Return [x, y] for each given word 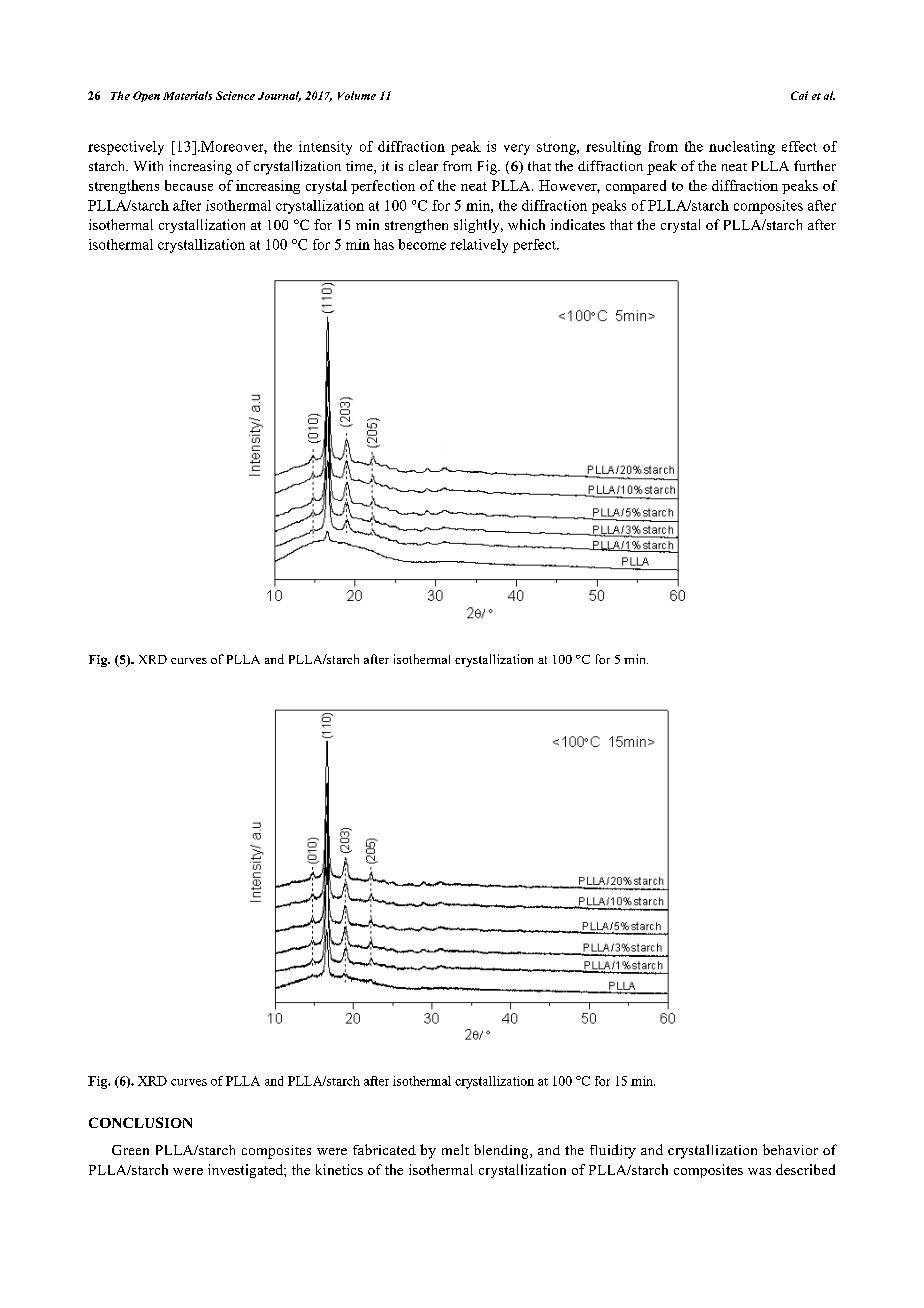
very [517, 149]
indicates [578, 224]
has [384, 244]
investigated [246, 1171]
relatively [479, 246]
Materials [187, 95]
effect [799, 146]
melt [455, 1149]
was [759, 1171]
